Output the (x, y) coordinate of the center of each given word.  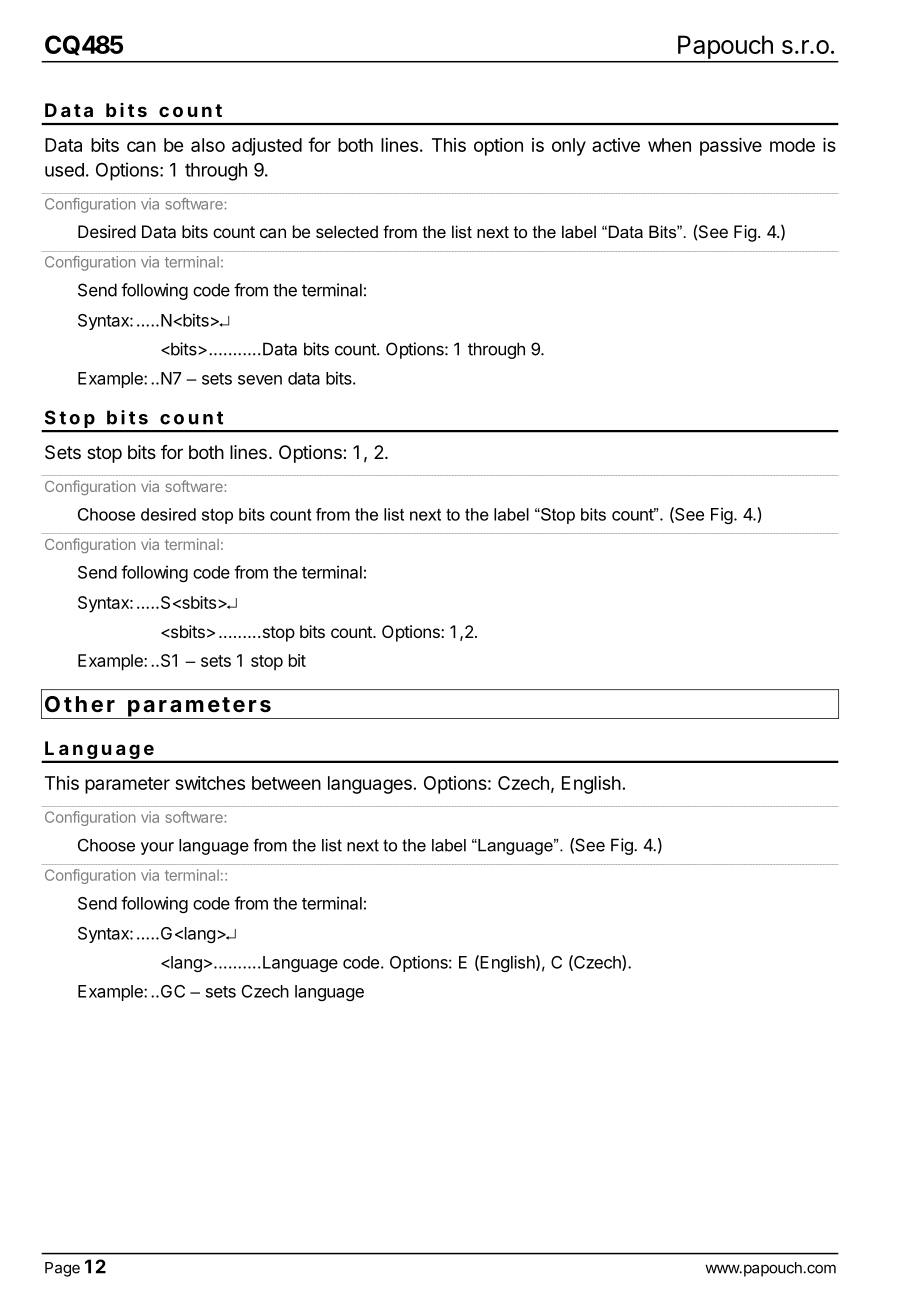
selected (347, 231)
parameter (127, 785)
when (669, 145)
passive (731, 147)
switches (210, 783)
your (157, 848)
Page (62, 1269)
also (208, 145)
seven (260, 380)
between (286, 783)
